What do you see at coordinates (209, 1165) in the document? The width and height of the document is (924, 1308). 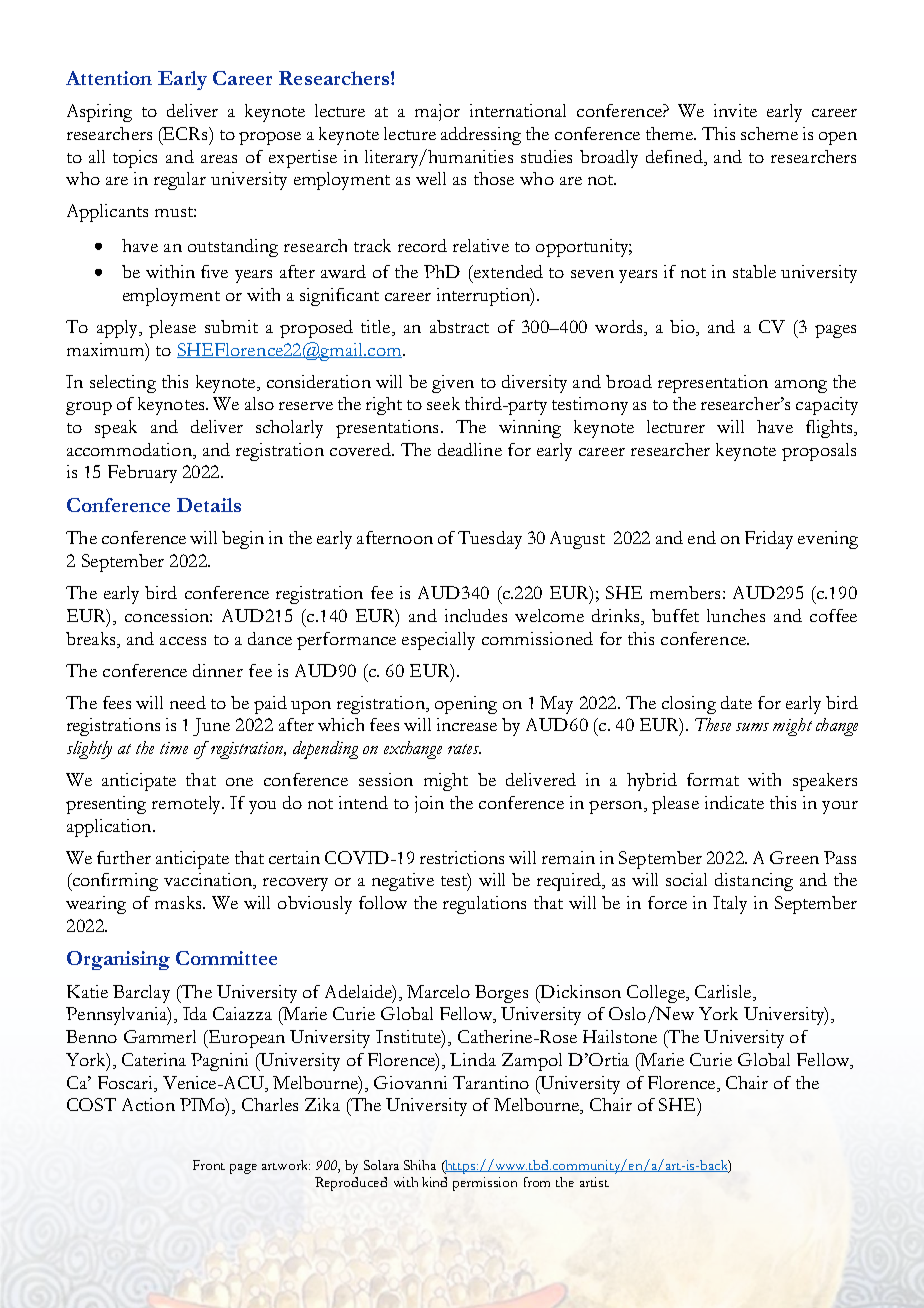 I see `Front` at bounding box center [209, 1165].
